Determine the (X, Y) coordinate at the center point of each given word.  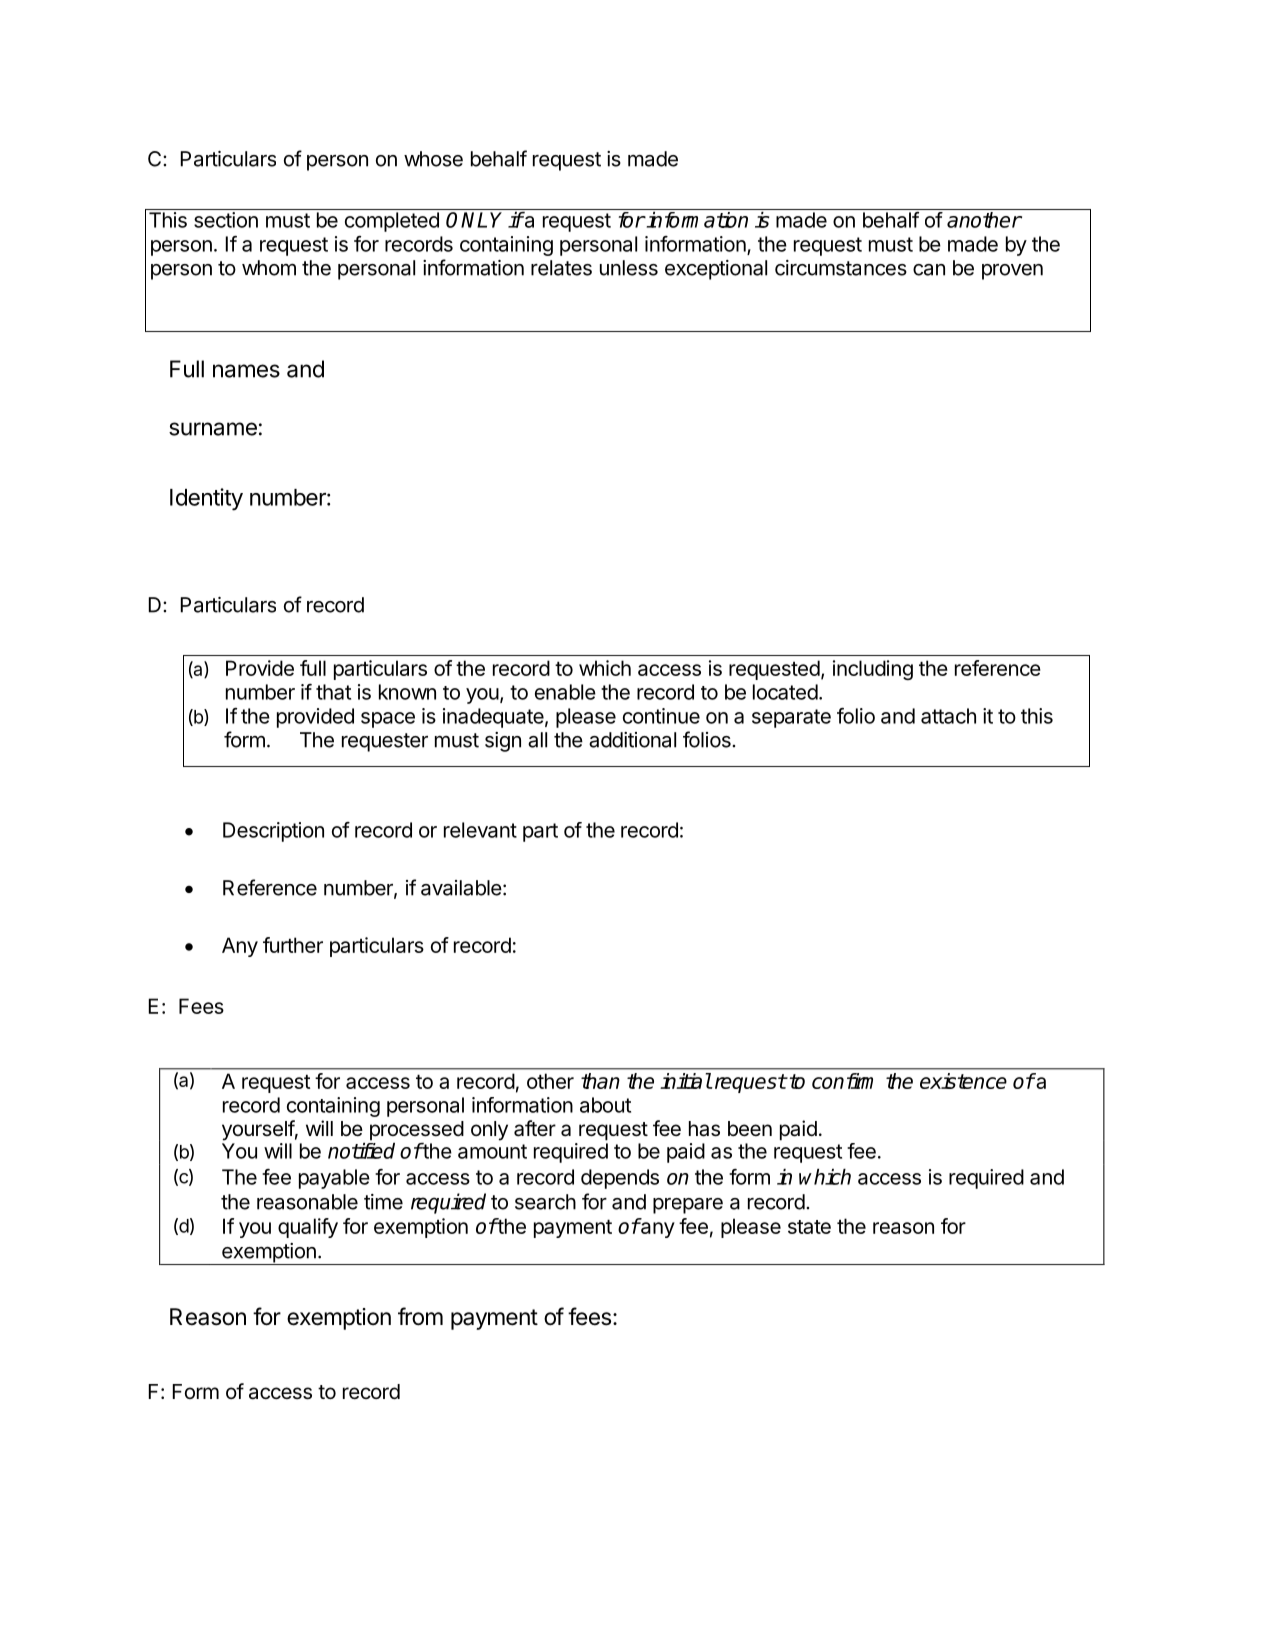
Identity (206, 499)
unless (629, 268)
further (293, 945)
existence (963, 1081)
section (226, 220)
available (461, 888)
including (873, 670)
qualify (308, 1228)
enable (565, 692)
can (929, 270)
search (545, 1202)
